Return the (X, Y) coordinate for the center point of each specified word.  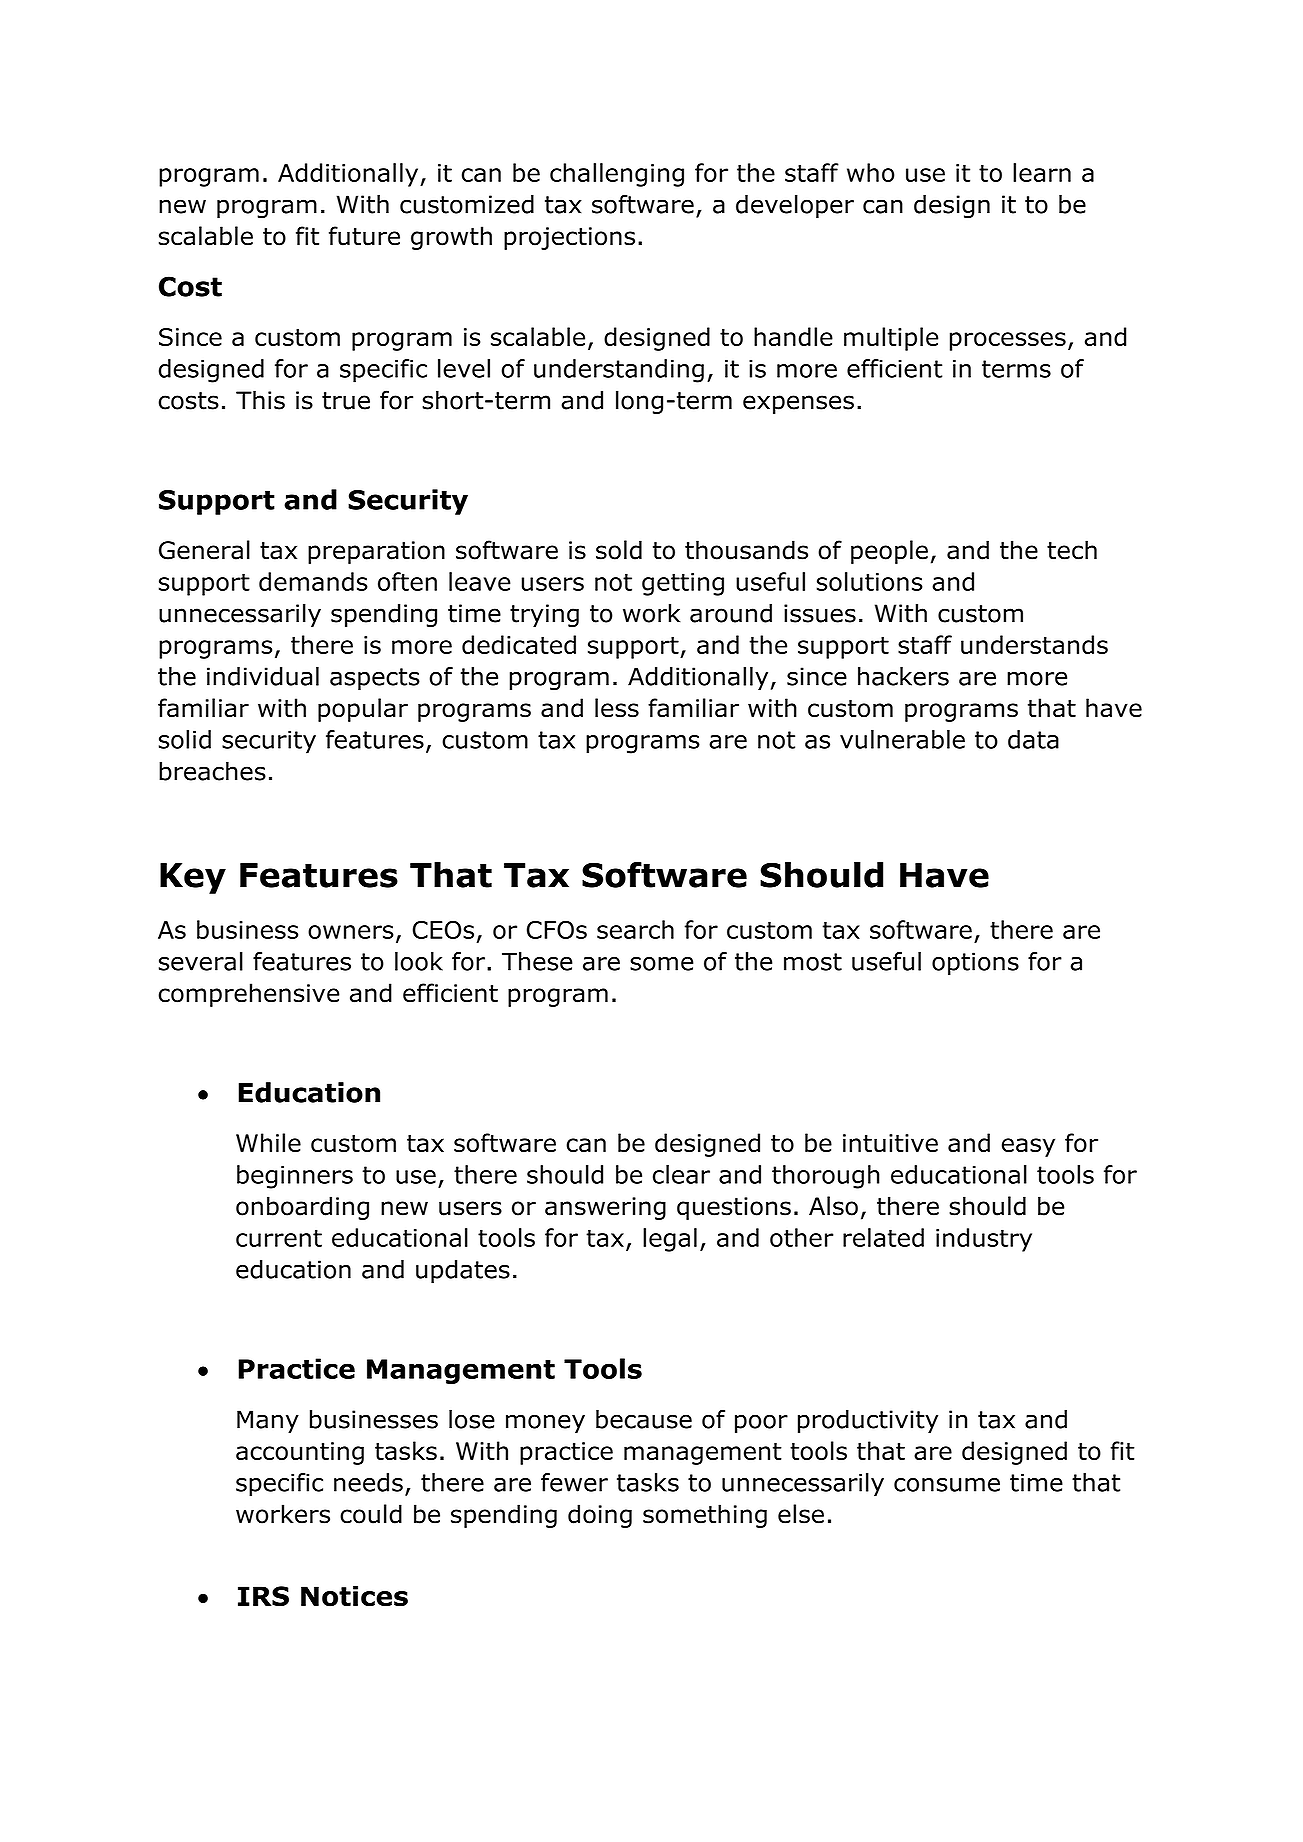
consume (947, 1485)
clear (681, 1174)
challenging (617, 175)
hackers (903, 676)
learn (1042, 172)
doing (600, 1516)
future (364, 236)
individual (263, 676)
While (268, 1142)
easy (1028, 1147)
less (617, 708)
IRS (263, 1596)
